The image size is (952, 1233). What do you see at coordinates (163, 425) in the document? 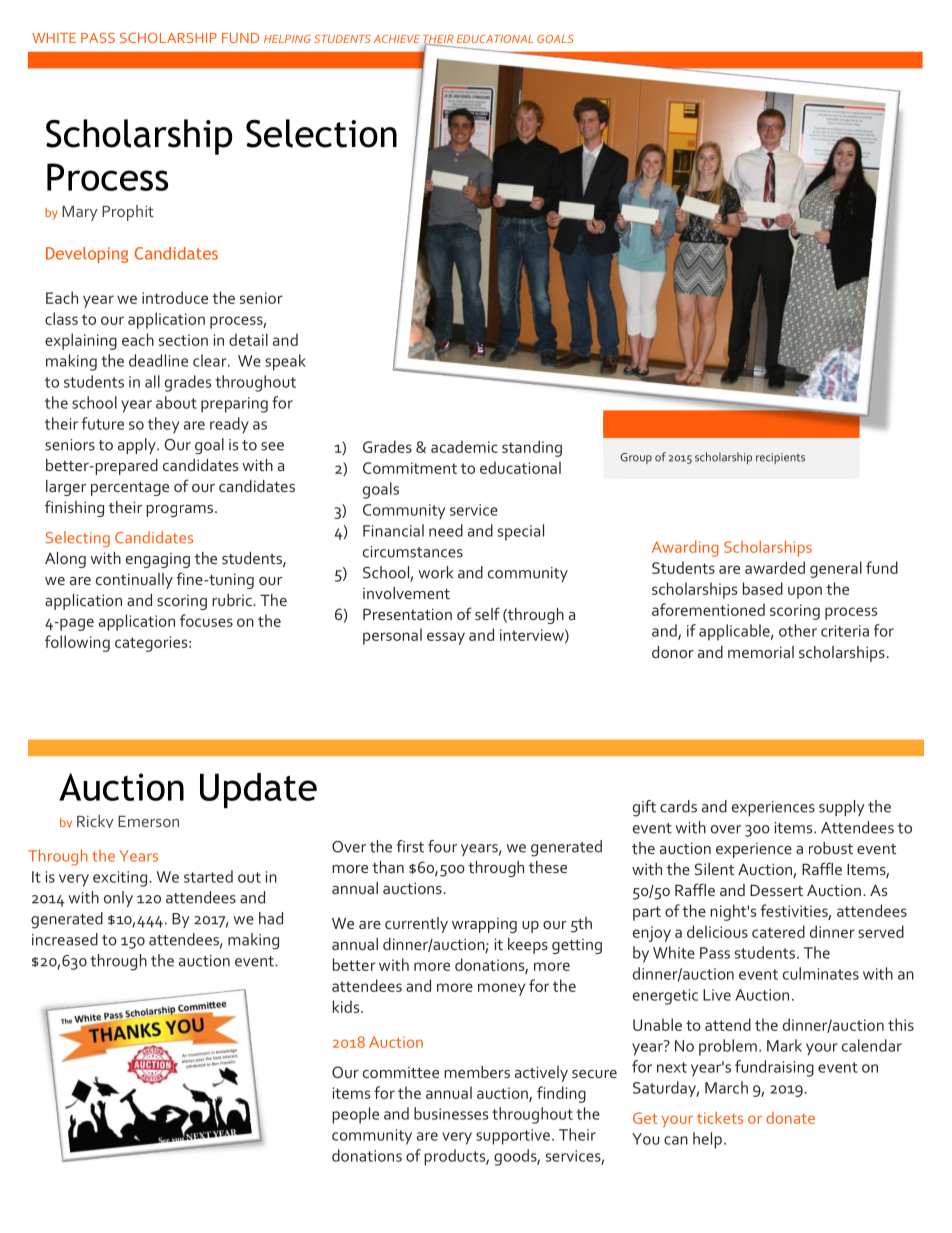
I see `they` at bounding box center [163, 425].
